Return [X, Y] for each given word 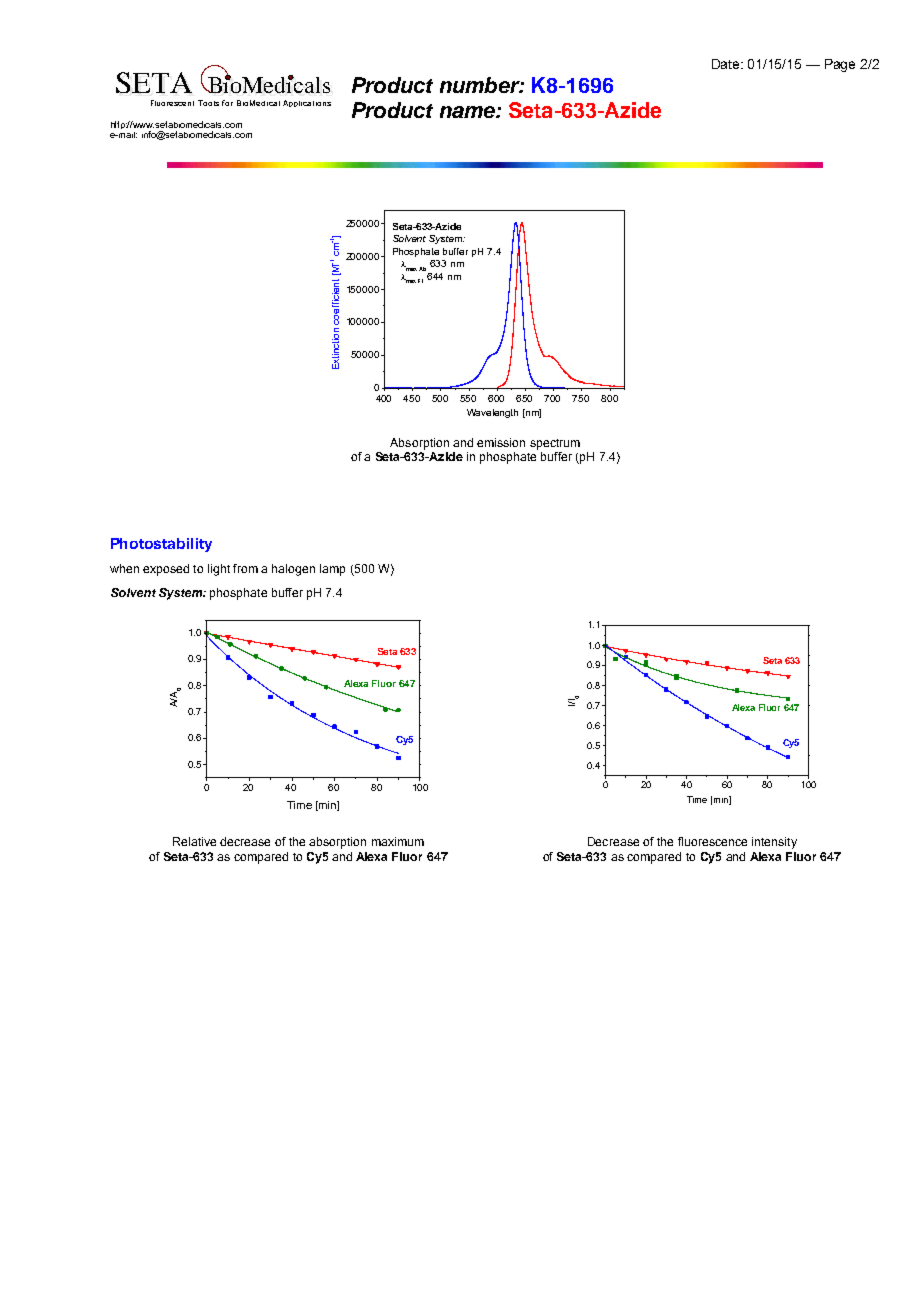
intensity [774, 843]
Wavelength [492, 413]
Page [840, 65]
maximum [398, 841]
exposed [166, 570]
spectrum [555, 444]
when [124, 568]
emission [501, 442]
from [245, 568]
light [219, 570]
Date [727, 64]
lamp [332, 570]
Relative [194, 841]
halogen [293, 570]
